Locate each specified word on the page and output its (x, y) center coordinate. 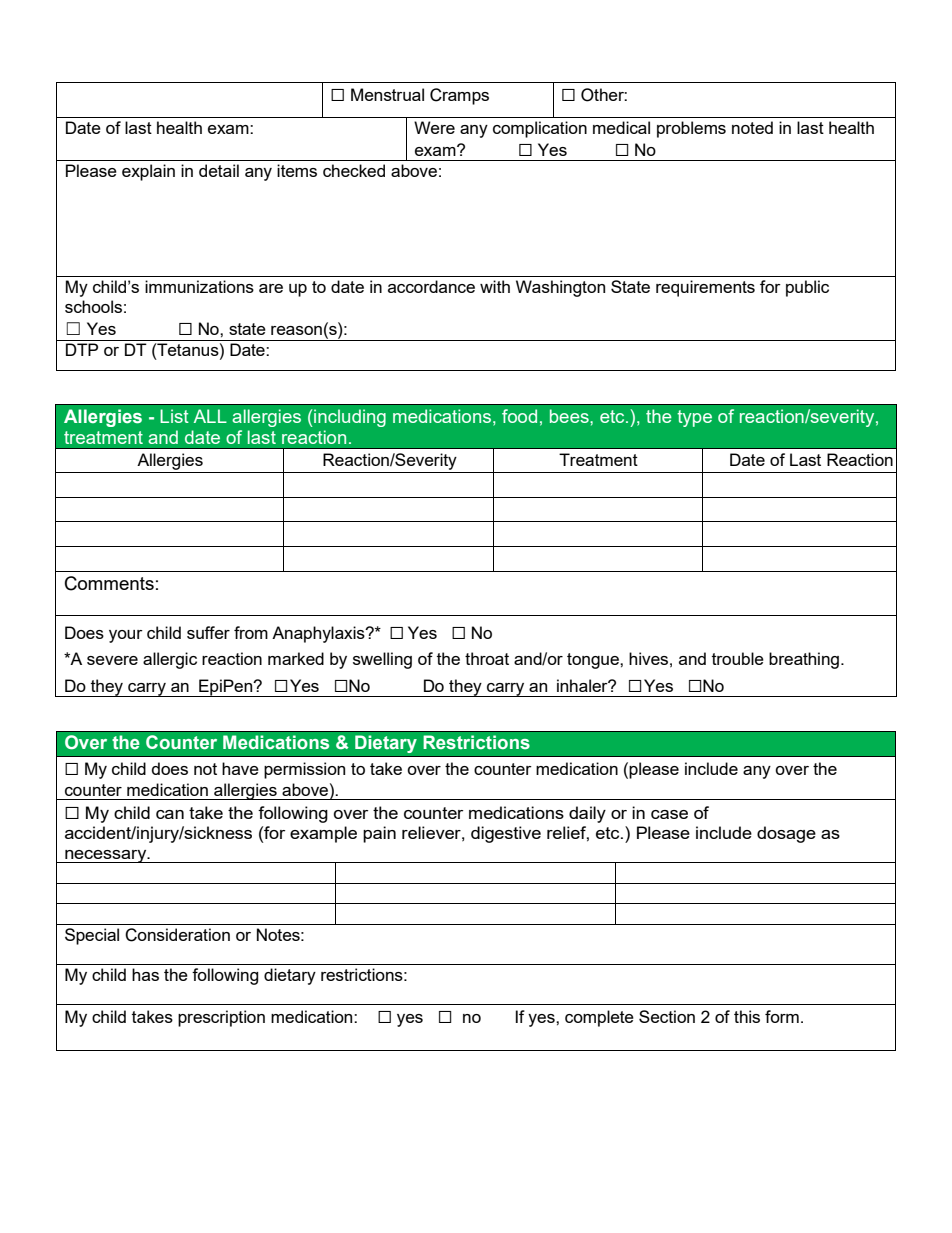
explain (148, 172)
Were (434, 127)
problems (691, 129)
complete (599, 1018)
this (747, 1016)
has (145, 974)
